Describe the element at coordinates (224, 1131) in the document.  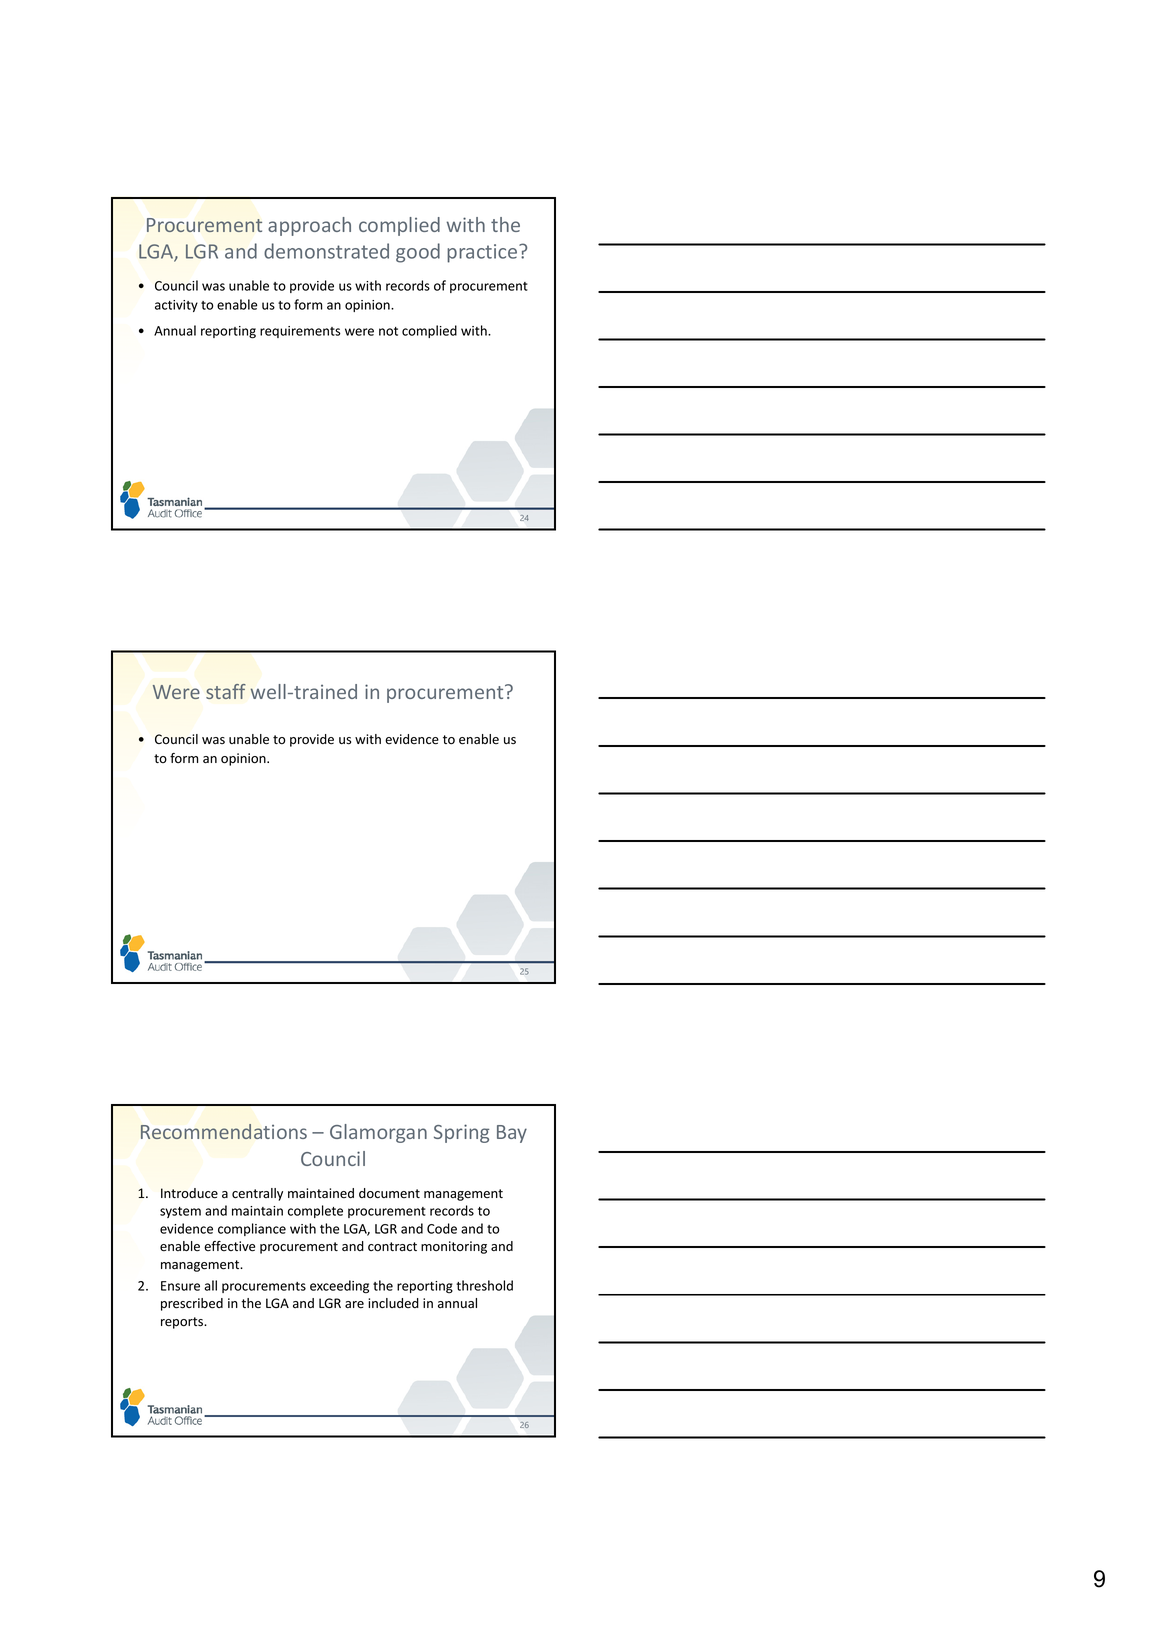
I see `Recommendations` at that location.
